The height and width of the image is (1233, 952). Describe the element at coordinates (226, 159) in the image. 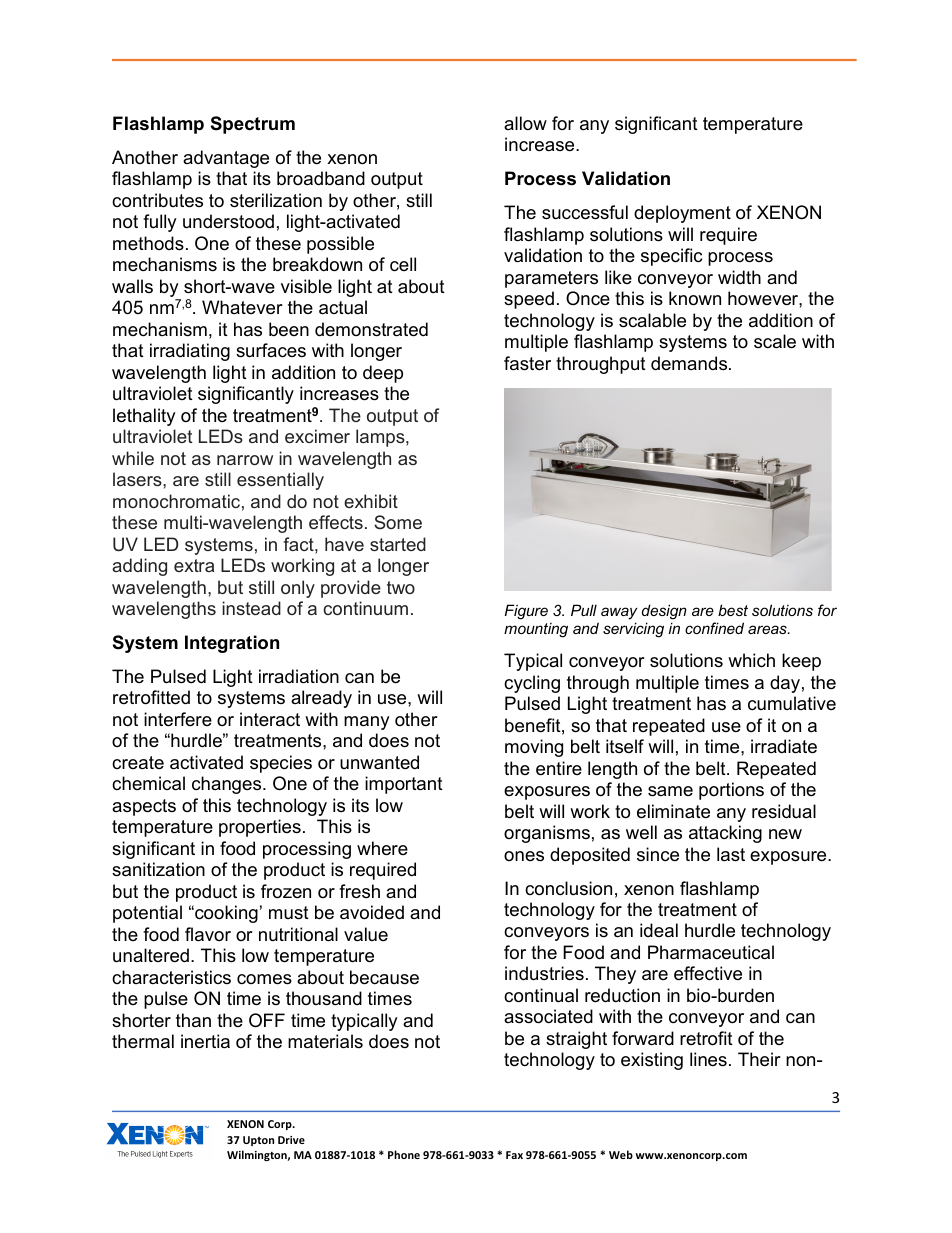

I see `advantage` at that location.
